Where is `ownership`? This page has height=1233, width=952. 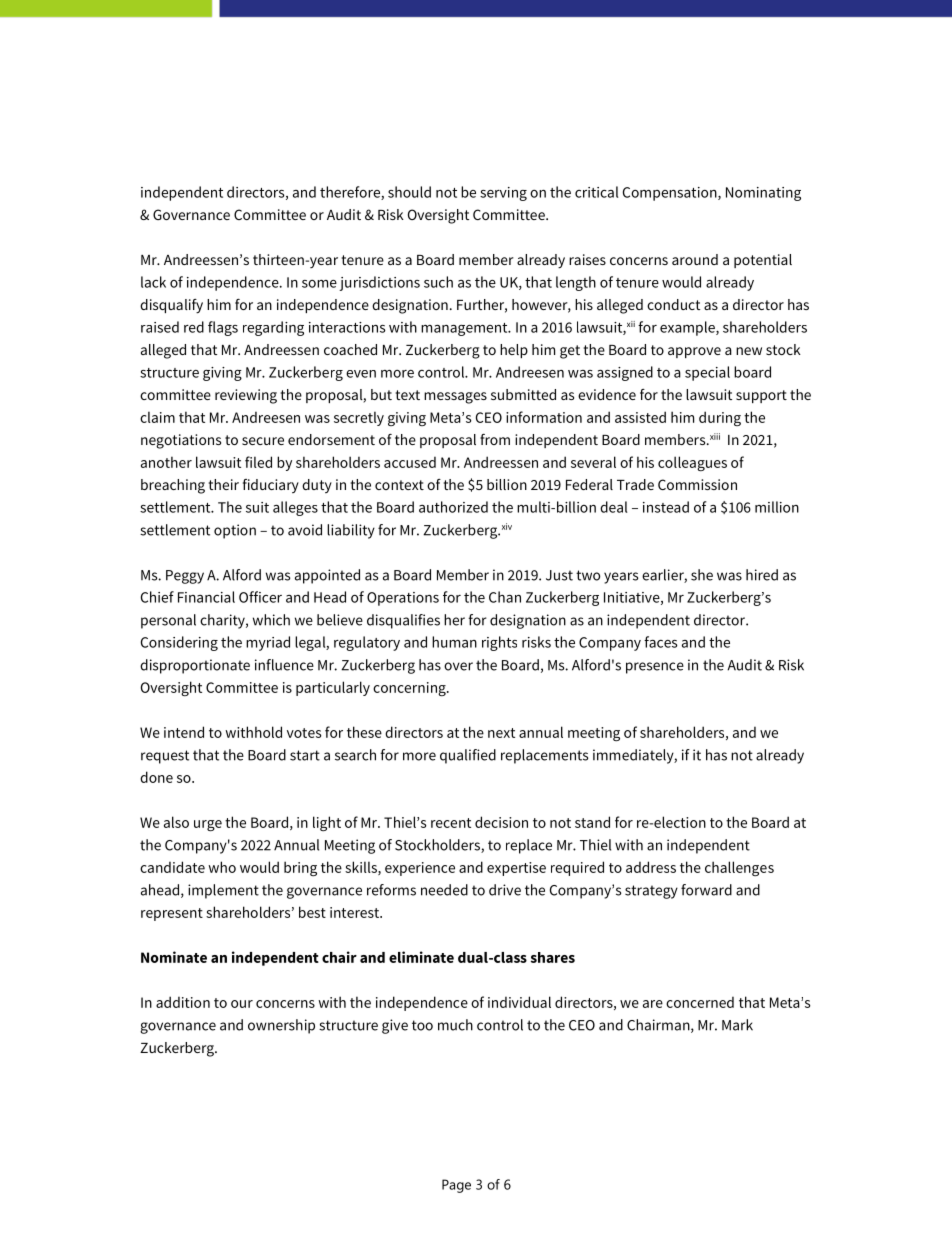
ownership is located at coordinates (281, 1026).
